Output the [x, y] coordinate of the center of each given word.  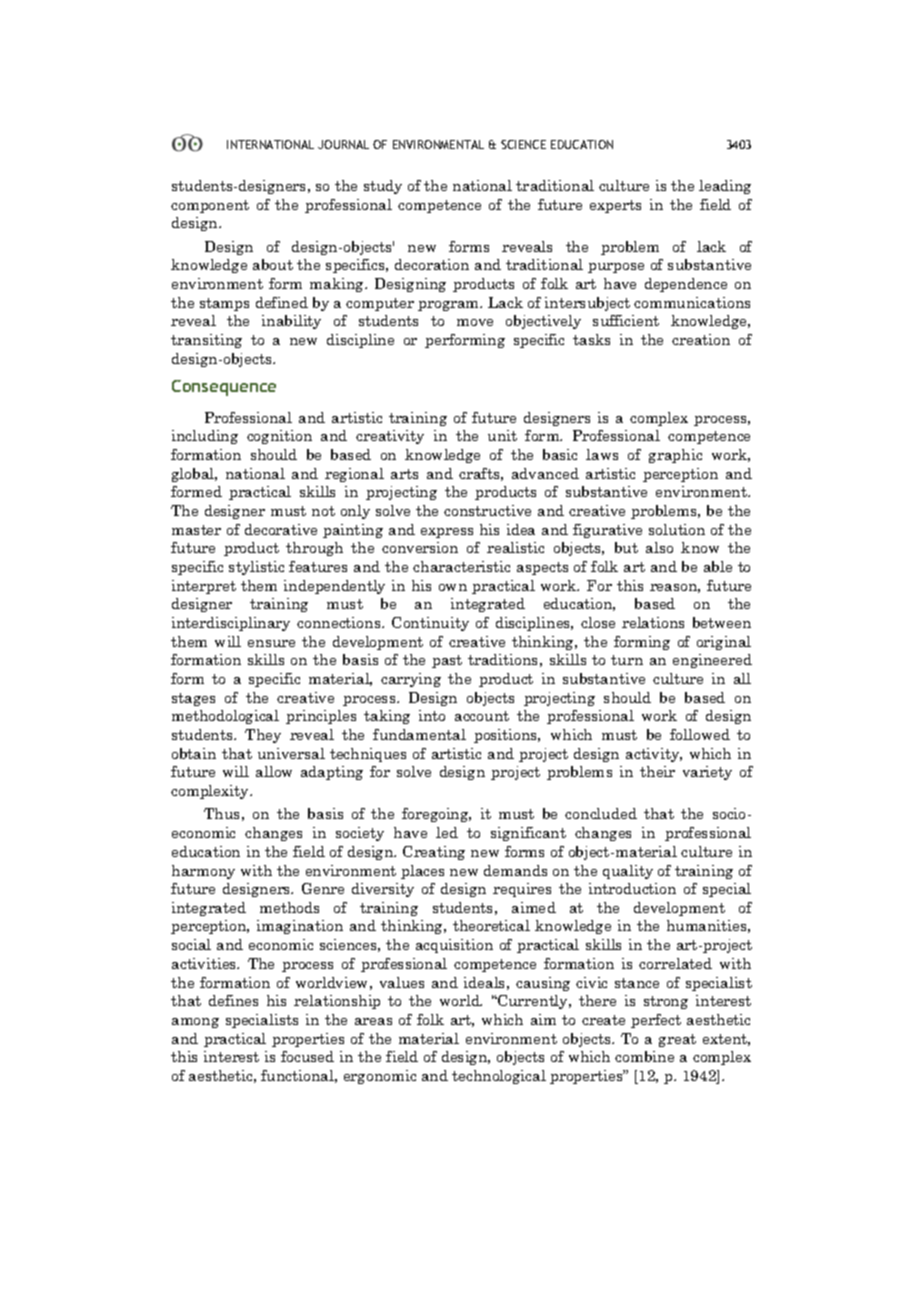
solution [677, 529]
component [210, 206]
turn [627, 660]
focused [307, 1056]
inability [291, 322]
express [447, 533]
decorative [281, 529]
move [475, 322]
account [482, 716]
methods [289, 907]
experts [615, 206]
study [383, 187]
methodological [225, 717]
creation [701, 339]
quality [628, 872]
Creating [434, 853]
